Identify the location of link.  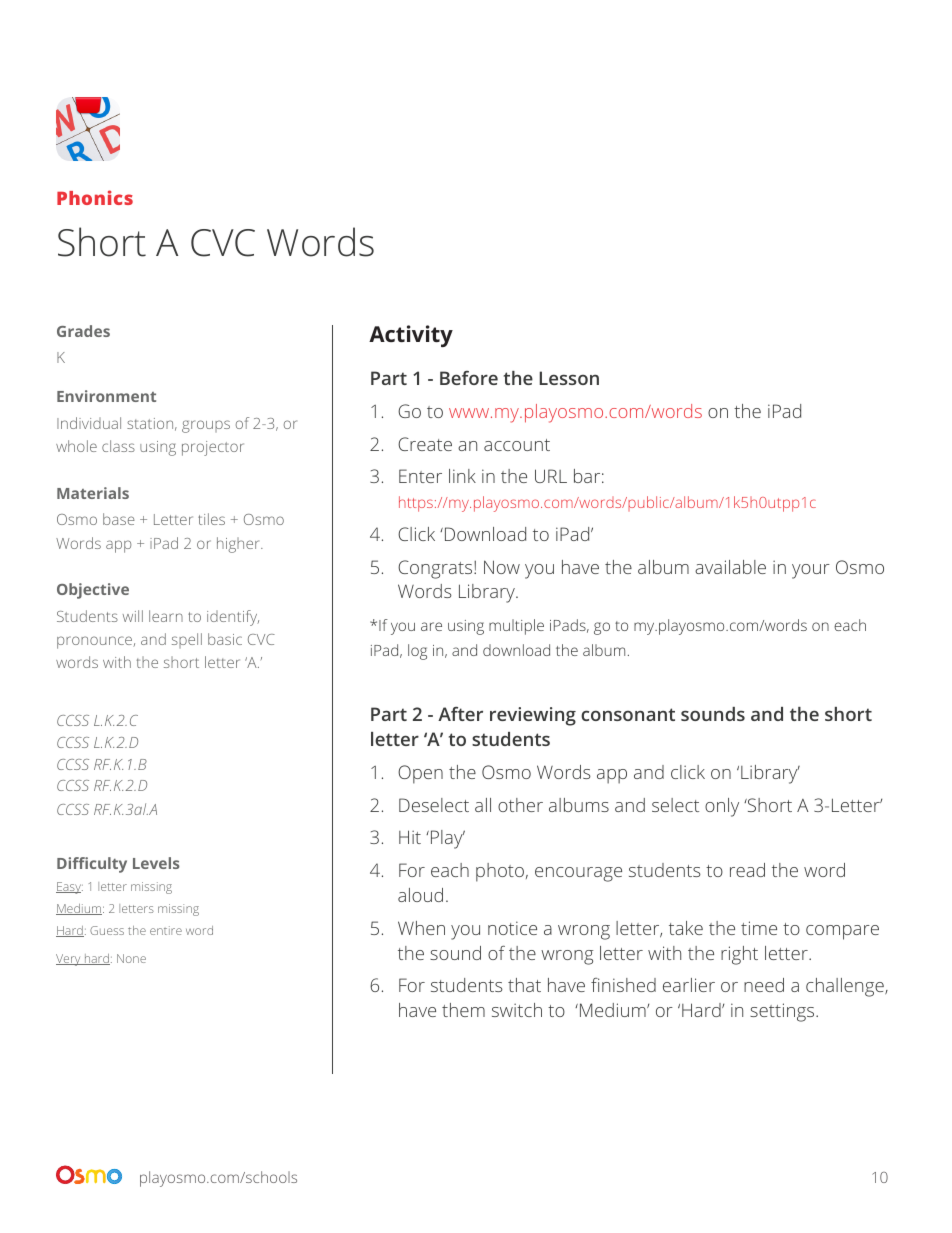
(462, 476).
